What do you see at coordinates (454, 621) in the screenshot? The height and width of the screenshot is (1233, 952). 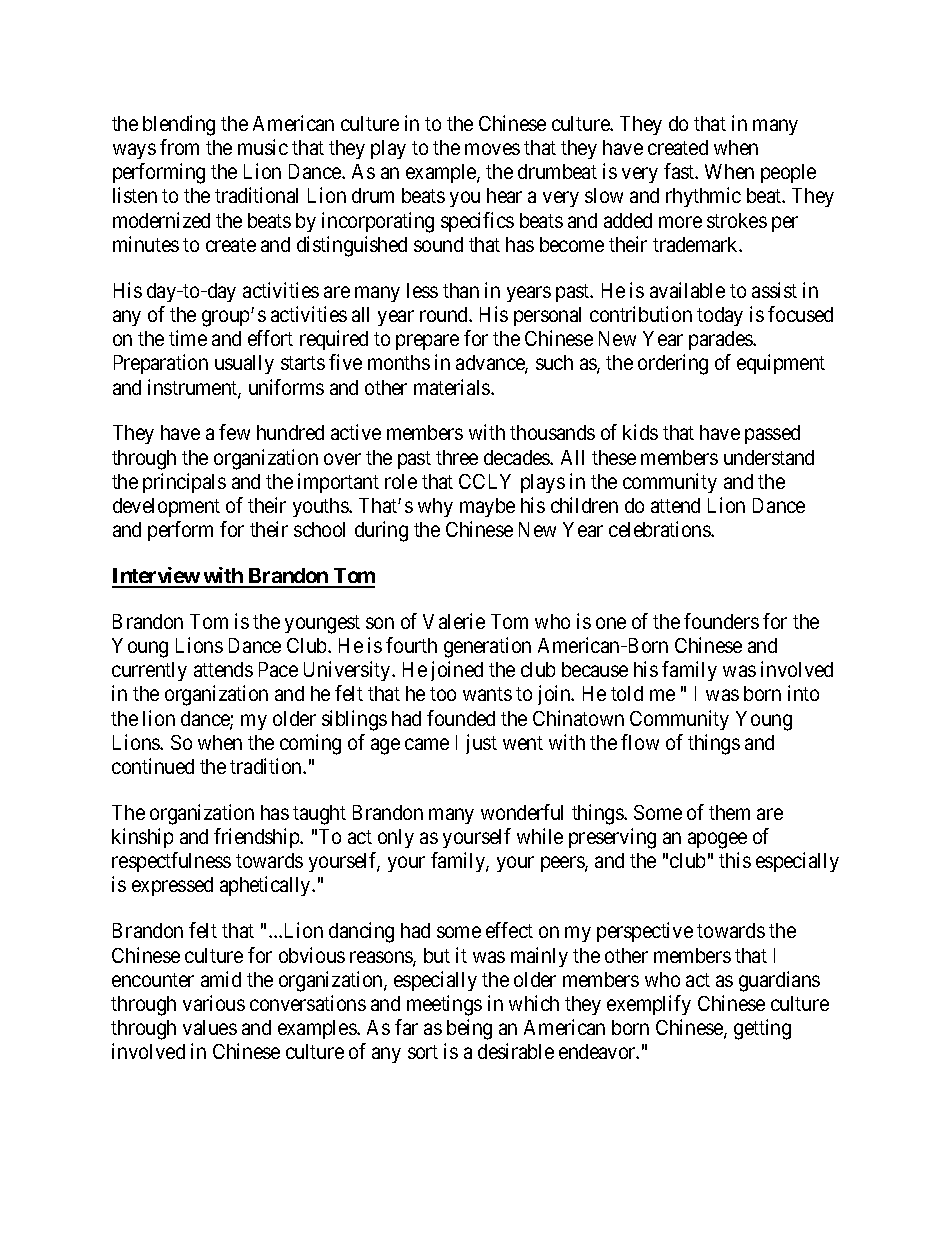 I see `Valerie` at bounding box center [454, 621].
